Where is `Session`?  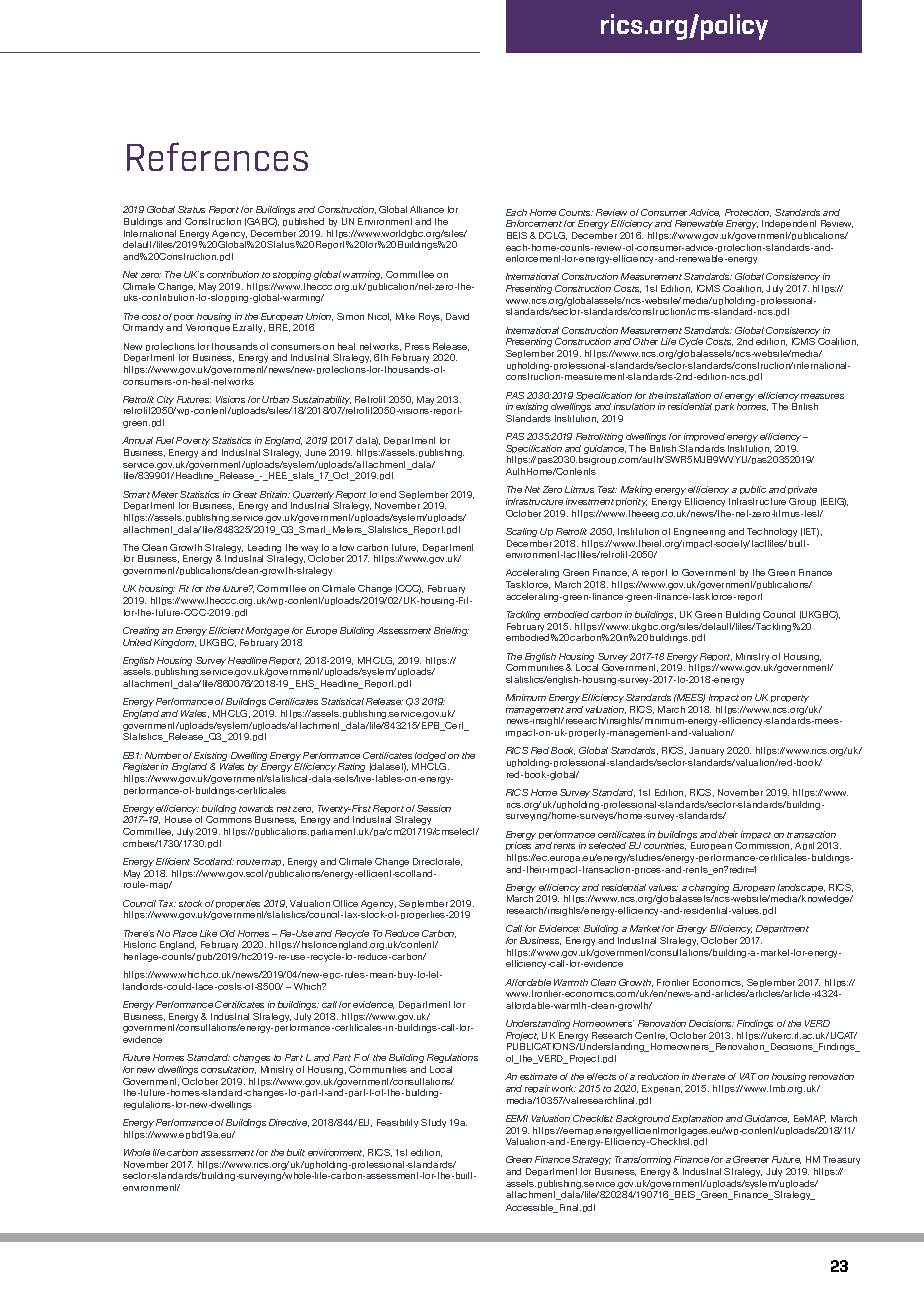 Session is located at coordinates (434, 808).
